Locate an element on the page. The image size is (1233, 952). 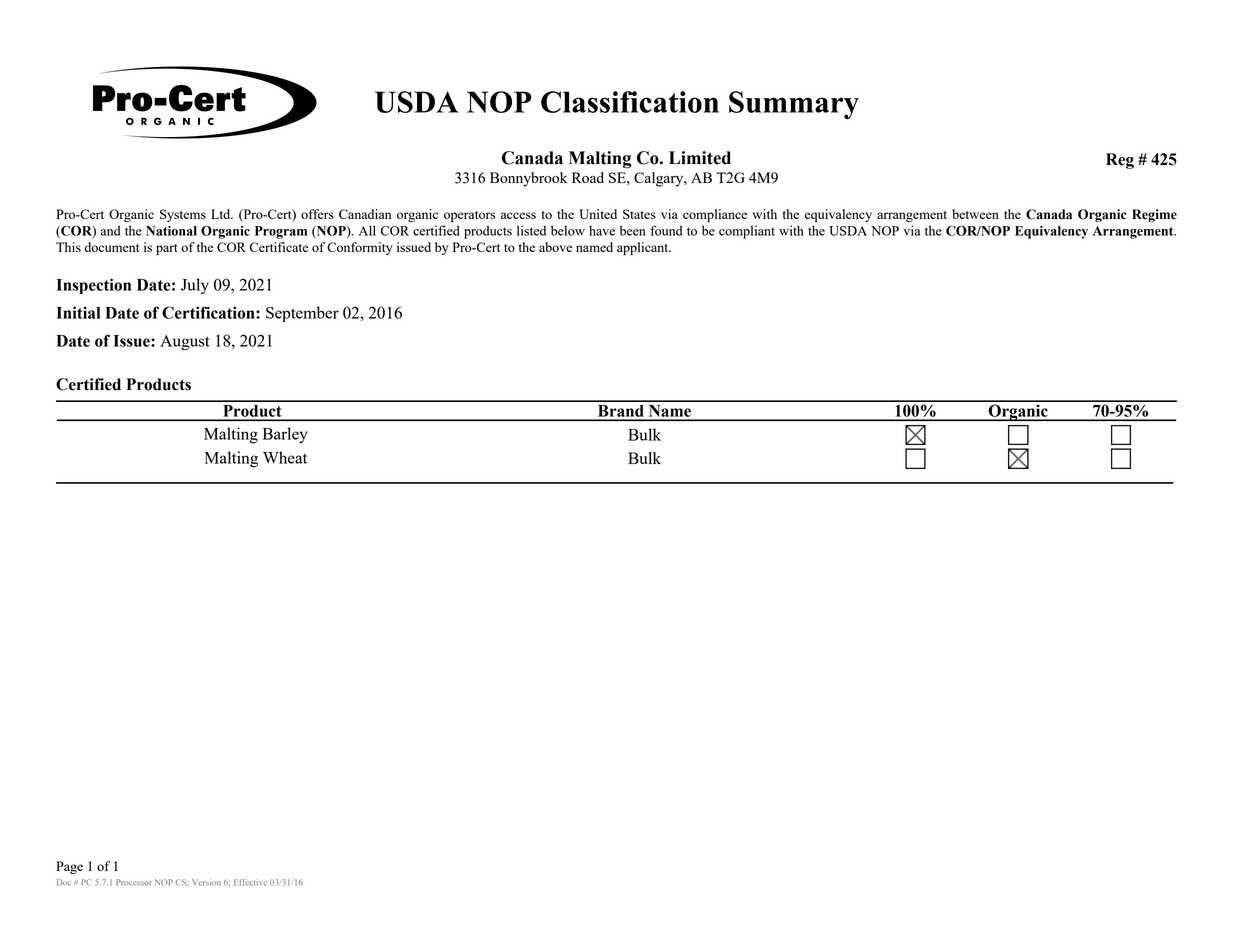
compliant is located at coordinates (747, 232).
